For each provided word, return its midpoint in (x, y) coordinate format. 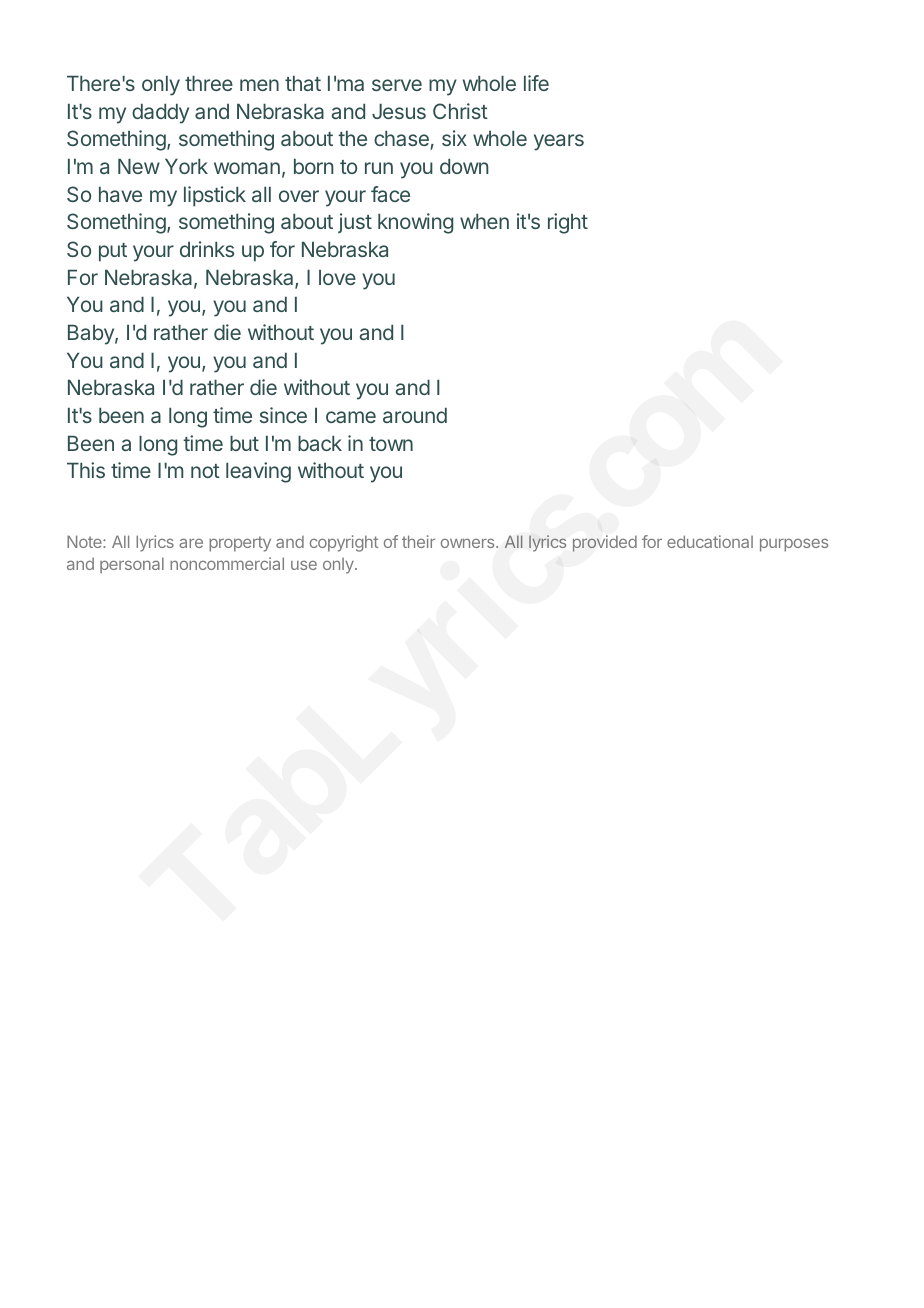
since (283, 415)
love (337, 277)
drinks (207, 249)
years (559, 142)
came (351, 417)
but (244, 443)
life (536, 83)
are (191, 543)
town (391, 444)
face (390, 194)
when (484, 221)
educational (710, 541)
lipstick (215, 196)
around (415, 415)
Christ (460, 111)
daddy (160, 113)
